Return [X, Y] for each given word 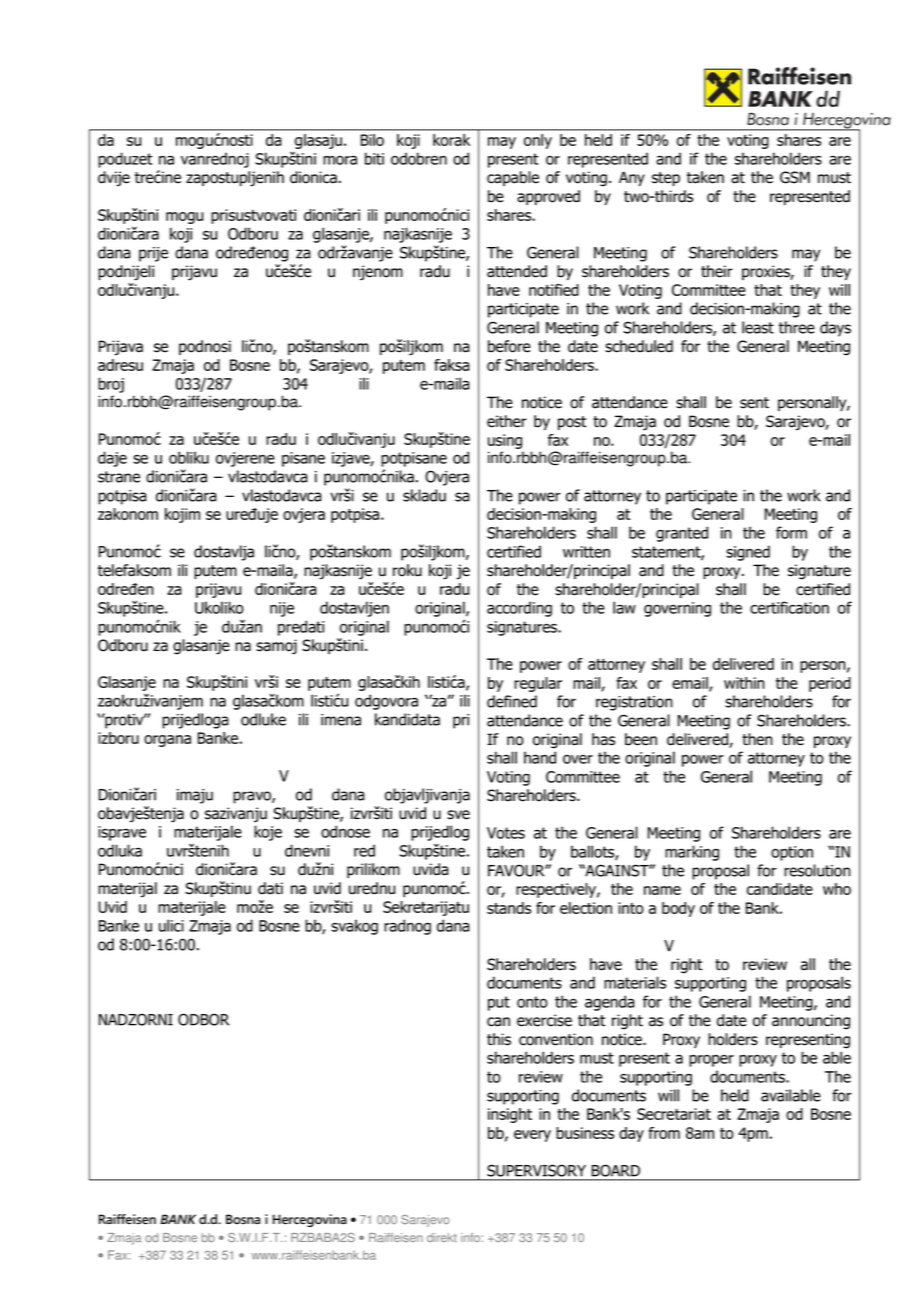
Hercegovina [310, 1220]
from [664, 1133]
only [538, 141]
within [744, 683]
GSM [795, 177]
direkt [442, 1237]
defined [512, 701]
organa [167, 741]
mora [340, 160]
